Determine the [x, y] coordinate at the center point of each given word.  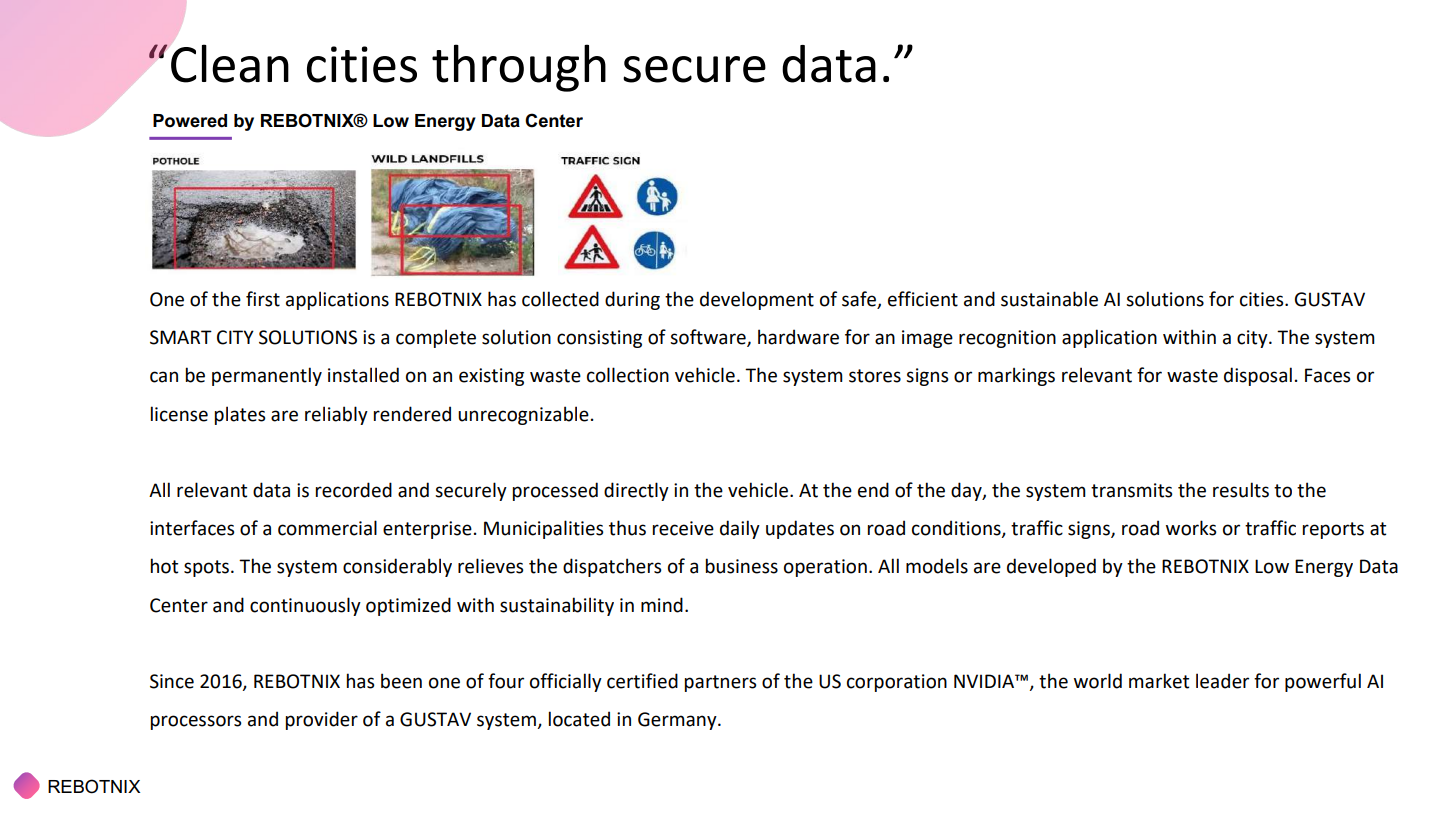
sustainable [1049, 299]
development [757, 300]
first [263, 299]
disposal [1258, 376]
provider [322, 720]
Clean [230, 63]
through [519, 68]
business [742, 566]
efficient [923, 299]
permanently [267, 376]
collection [628, 375]
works [1191, 528]
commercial [327, 528]
